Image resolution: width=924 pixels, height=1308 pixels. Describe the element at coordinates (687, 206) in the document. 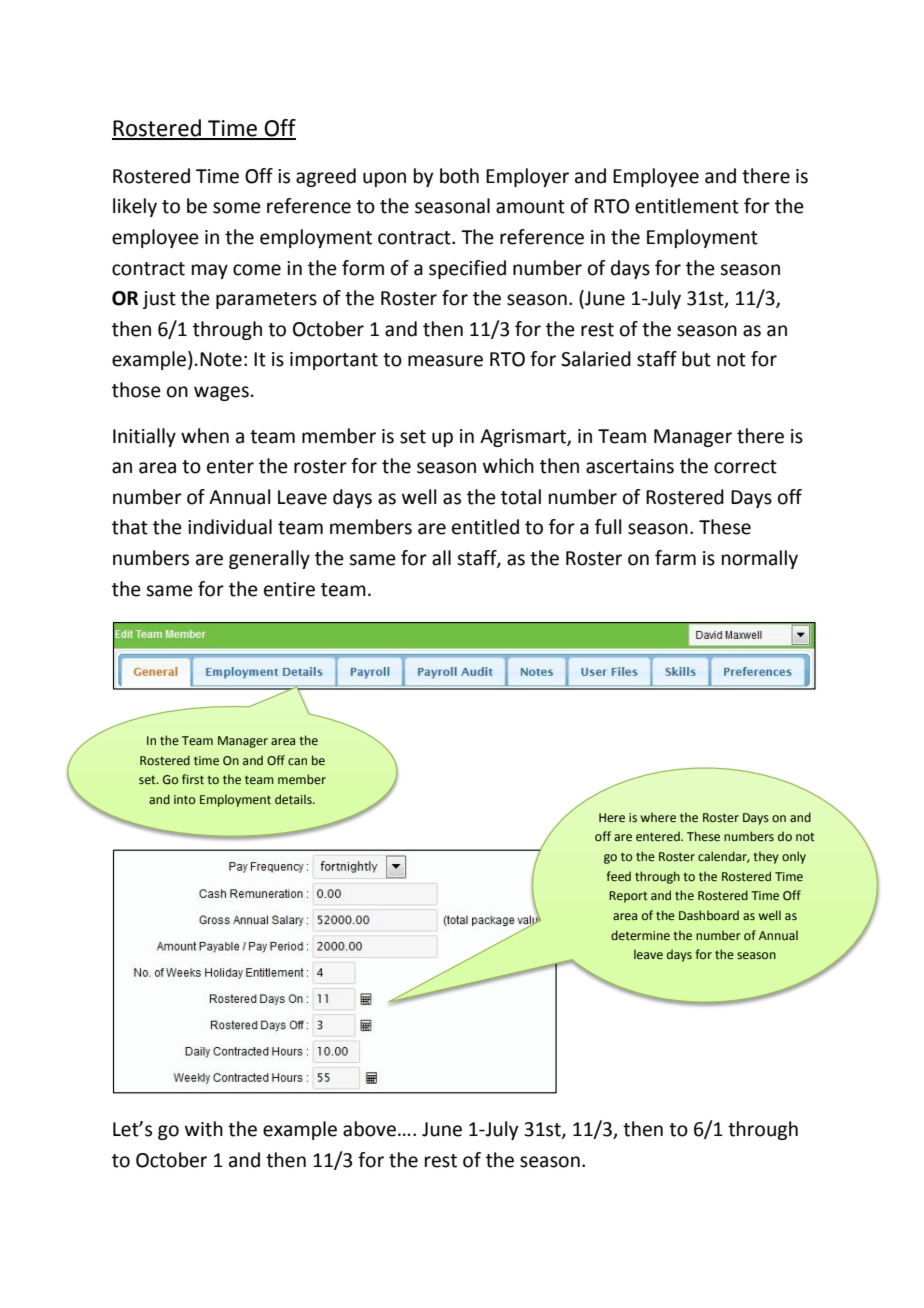

I see `entitlement` at that location.
